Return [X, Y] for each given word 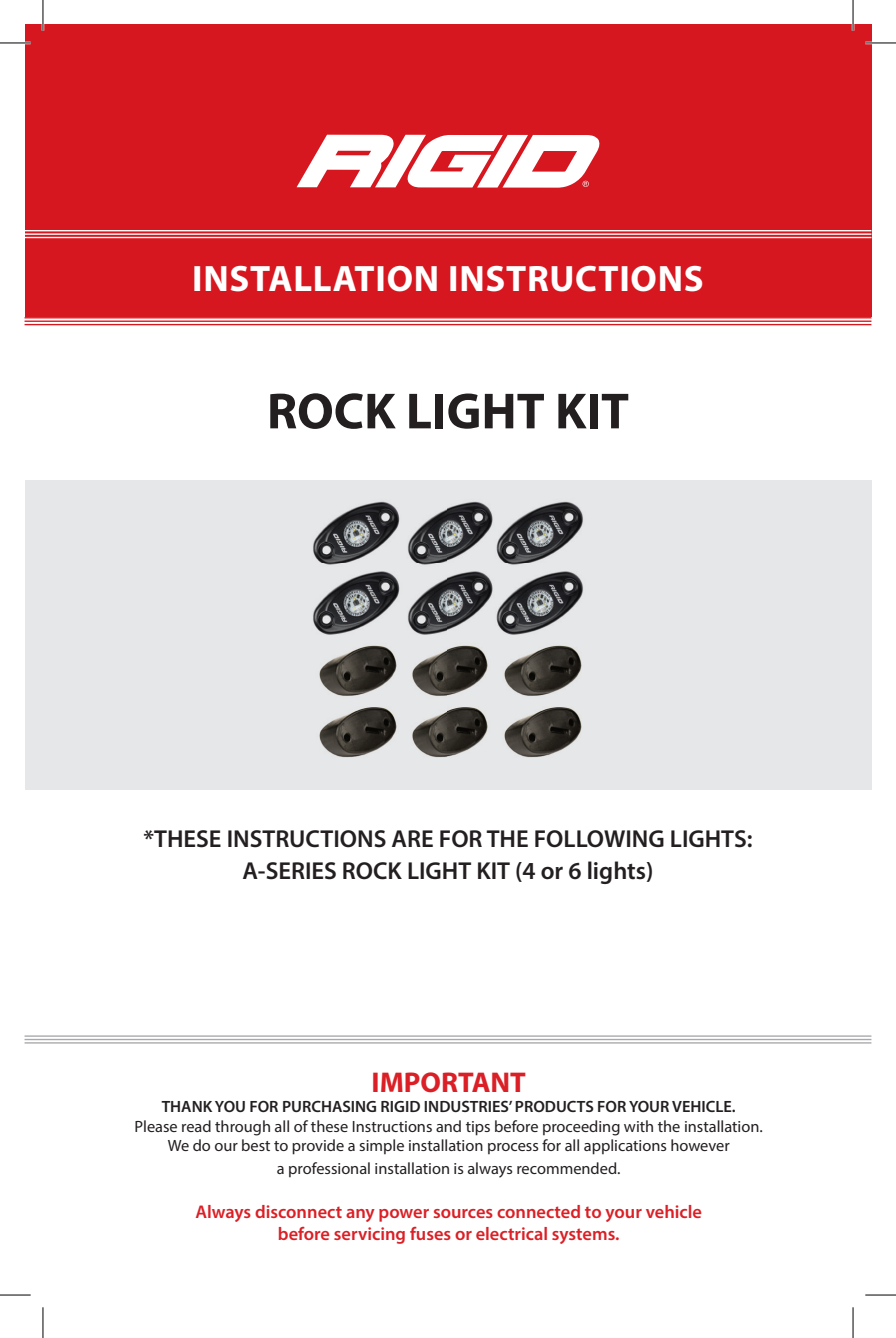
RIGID [400, 1106]
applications [625, 1147]
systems [584, 1236]
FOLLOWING [599, 839]
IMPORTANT [449, 1082]
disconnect [298, 1211]
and [448, 1126]
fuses [430, 1233]
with [638, 1126]
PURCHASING [329, 1106]
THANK [186, 1106]
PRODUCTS [554, 1106]
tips [478, 1128]
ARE [412, 838]
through [242, 1128]
